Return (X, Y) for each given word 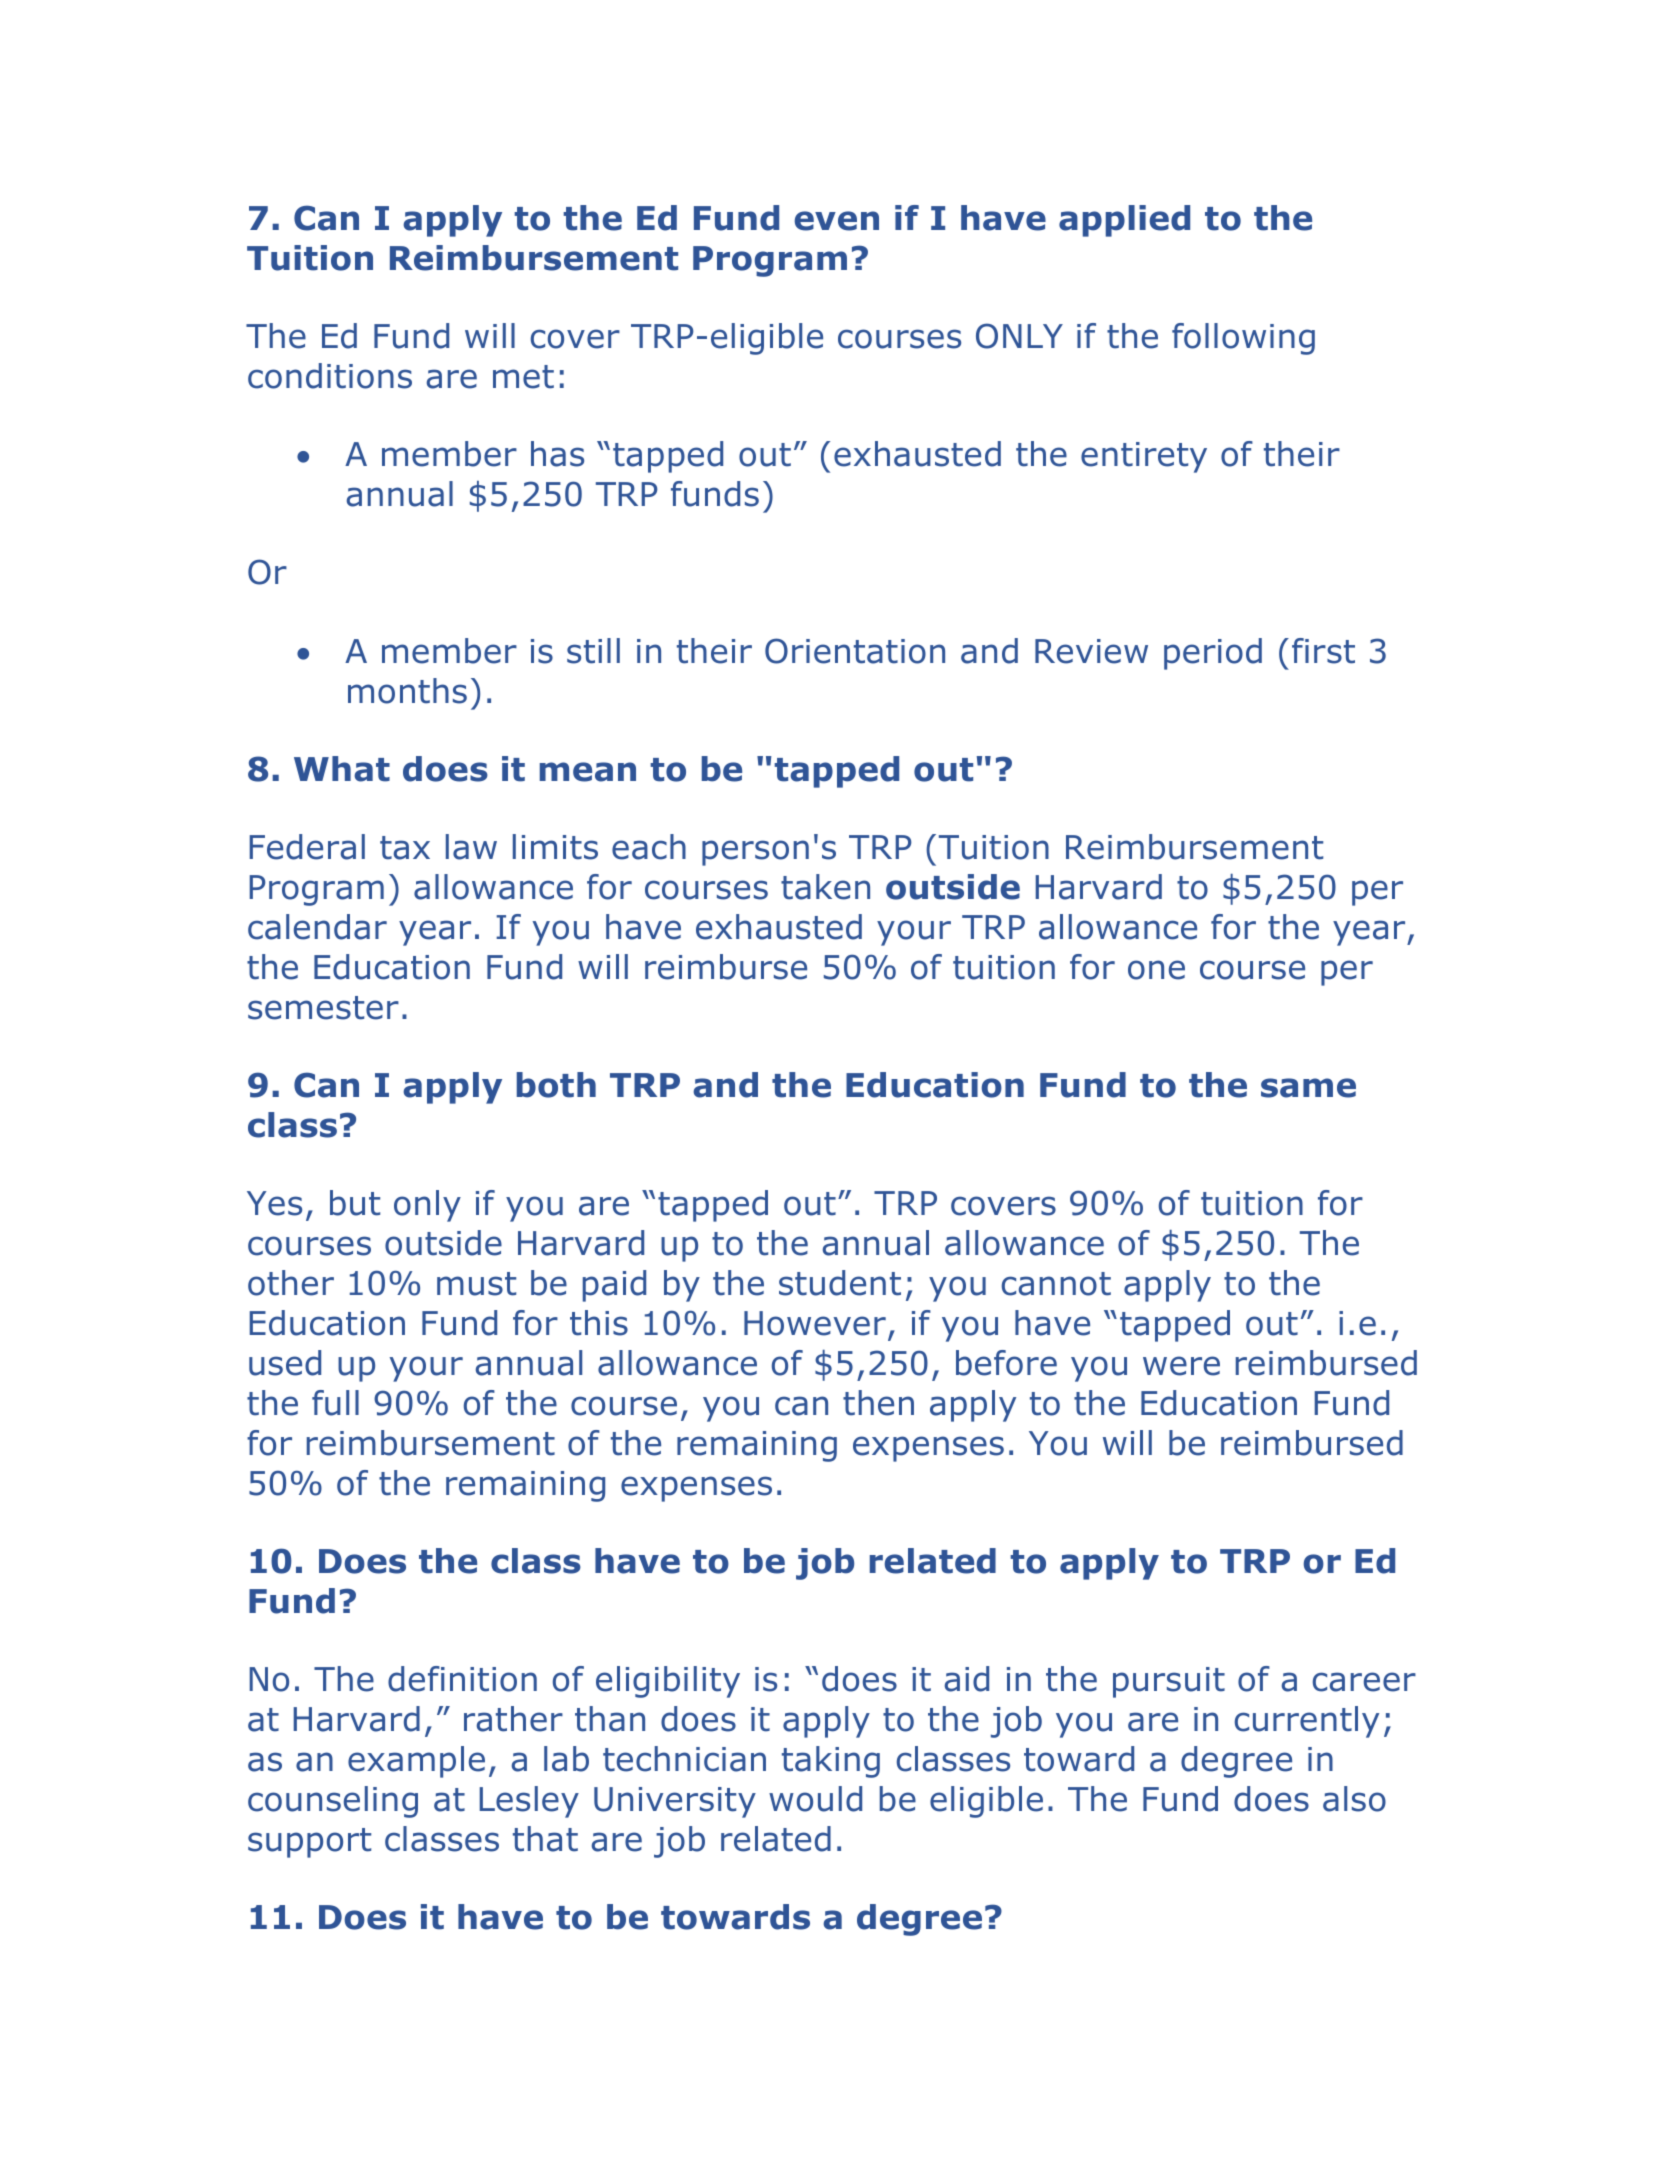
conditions (330, 376)
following (1243, 339)
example (416, 1762)
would (815, 1799)
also (1354, 1799)
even (837, 221)
